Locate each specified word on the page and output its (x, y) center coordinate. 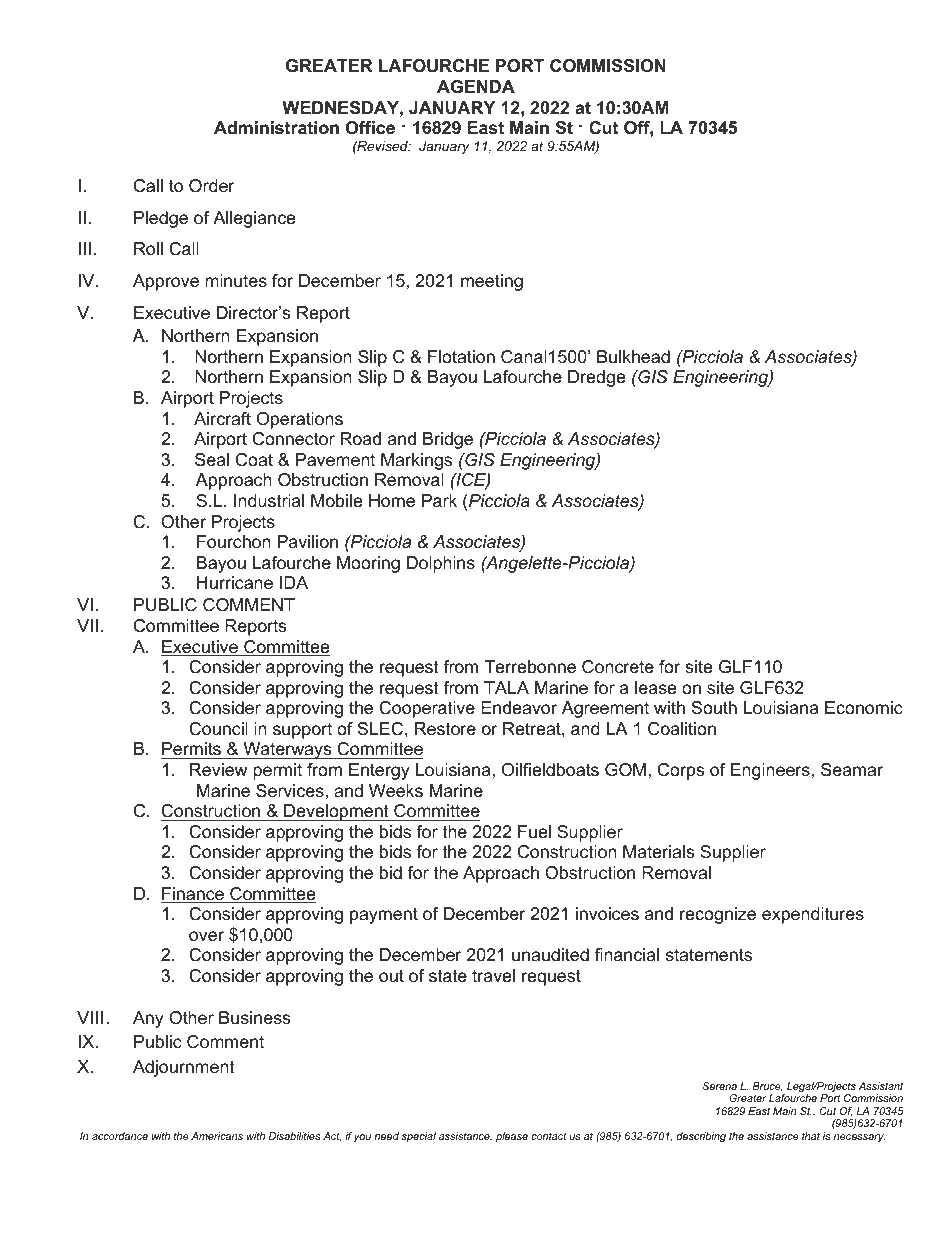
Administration (276, 128)
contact (549, 1136)
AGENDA (476, 87)
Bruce (768, 1087)
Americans (217, 1136)
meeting (492, 282)
